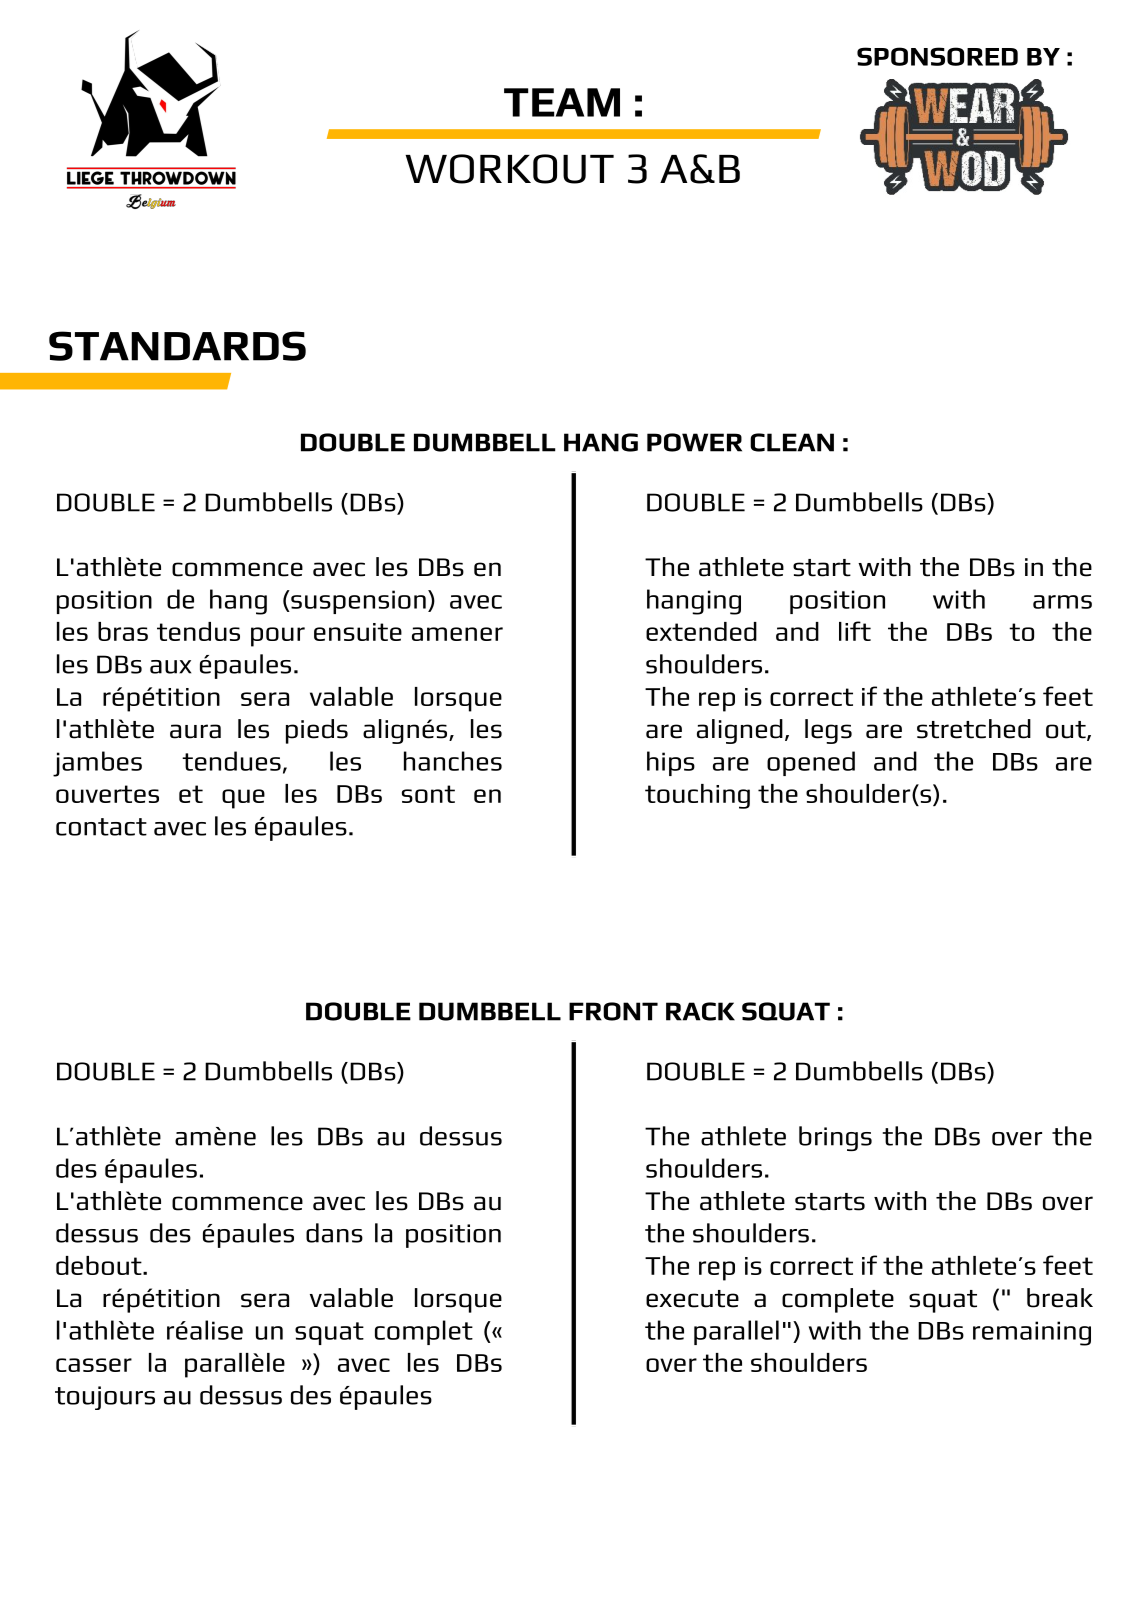 The width and height of the screenshot is (1147, 1621). Describe the element at coordinates (562, 102) in the screenshot. I see `TEAM` at that location.
